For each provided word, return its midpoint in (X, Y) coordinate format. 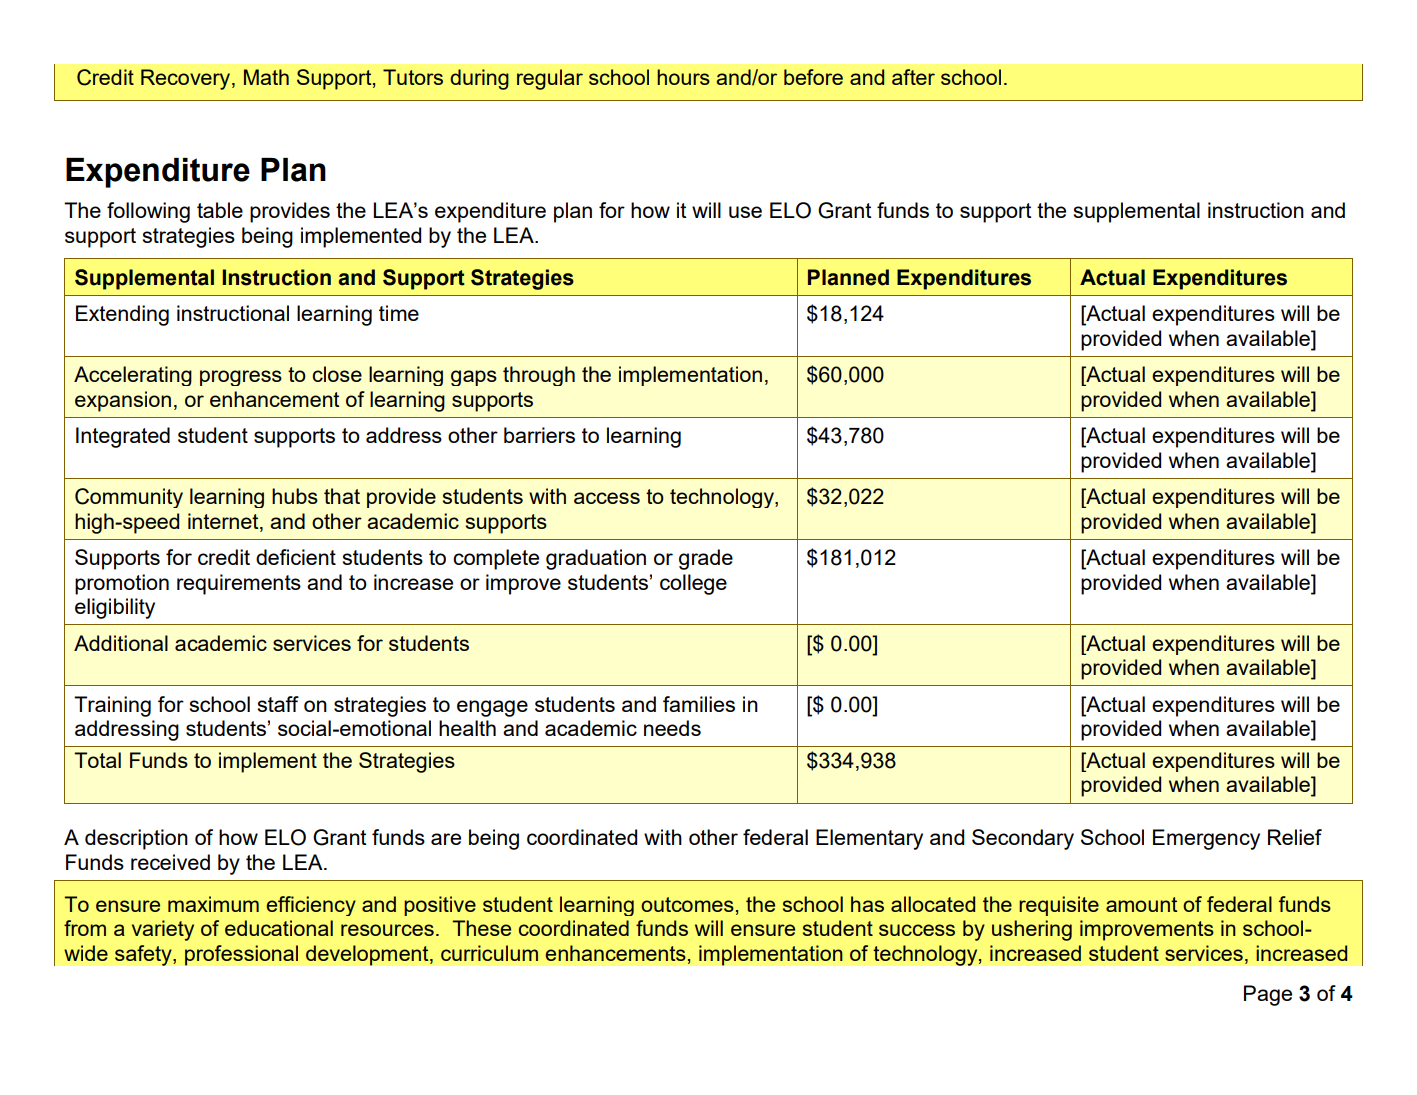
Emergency (1206, 839)
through (539, 376)
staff (278, 704)
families (699, 704)
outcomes (687, 904)
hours (683, 77)
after (913, 77)
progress (241, 378)
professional (241, 955)
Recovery (187, 79)
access (607, 498)
